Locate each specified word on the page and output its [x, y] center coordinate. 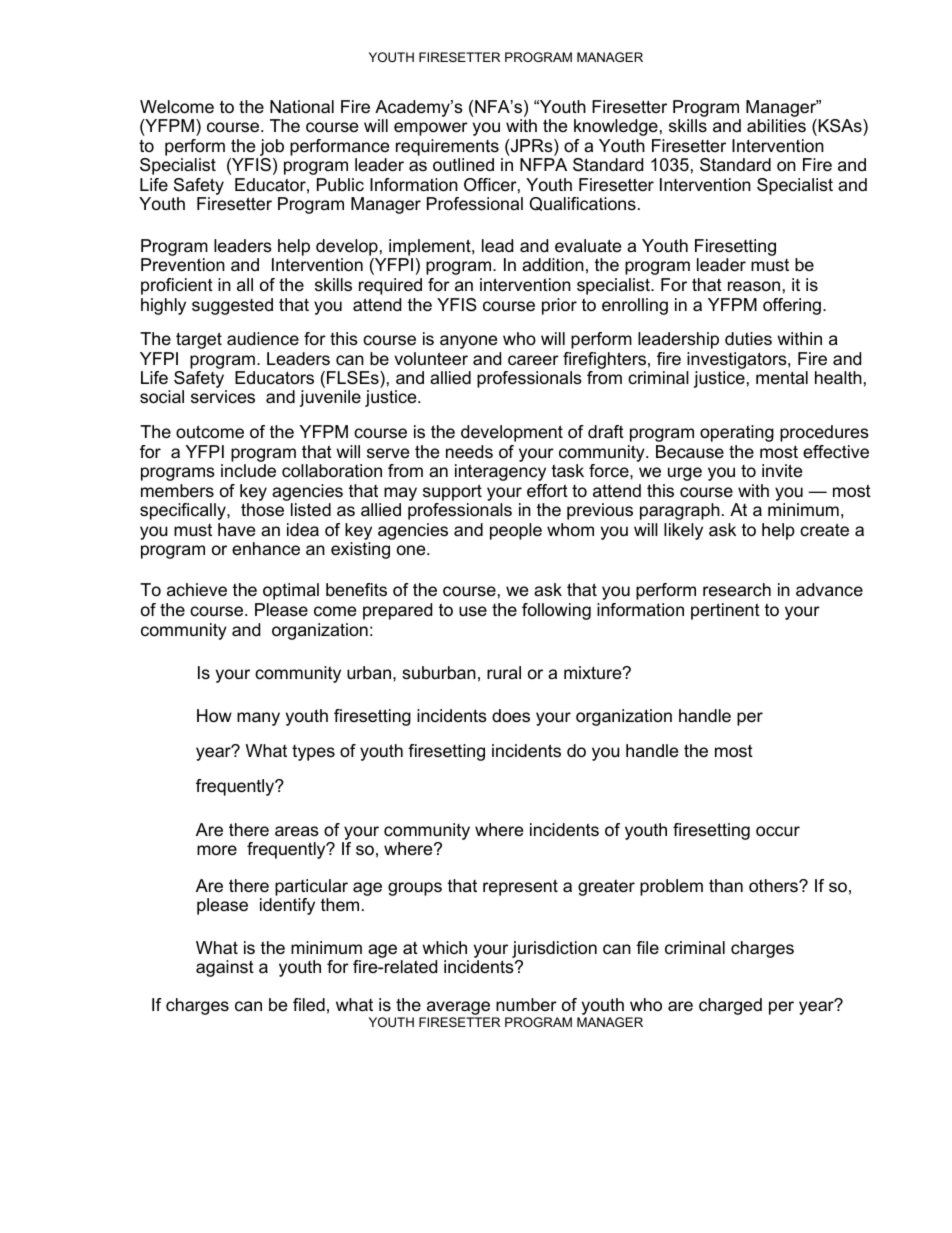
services [223, 397]
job [272, 147]
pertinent [725, 611]
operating [737, 433]
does [511, 716]
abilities [776, 126]
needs [469, 452]
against [225, 968]
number [526, 1004]
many [258, 719]
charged [730, 1006]
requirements [447, 147]
